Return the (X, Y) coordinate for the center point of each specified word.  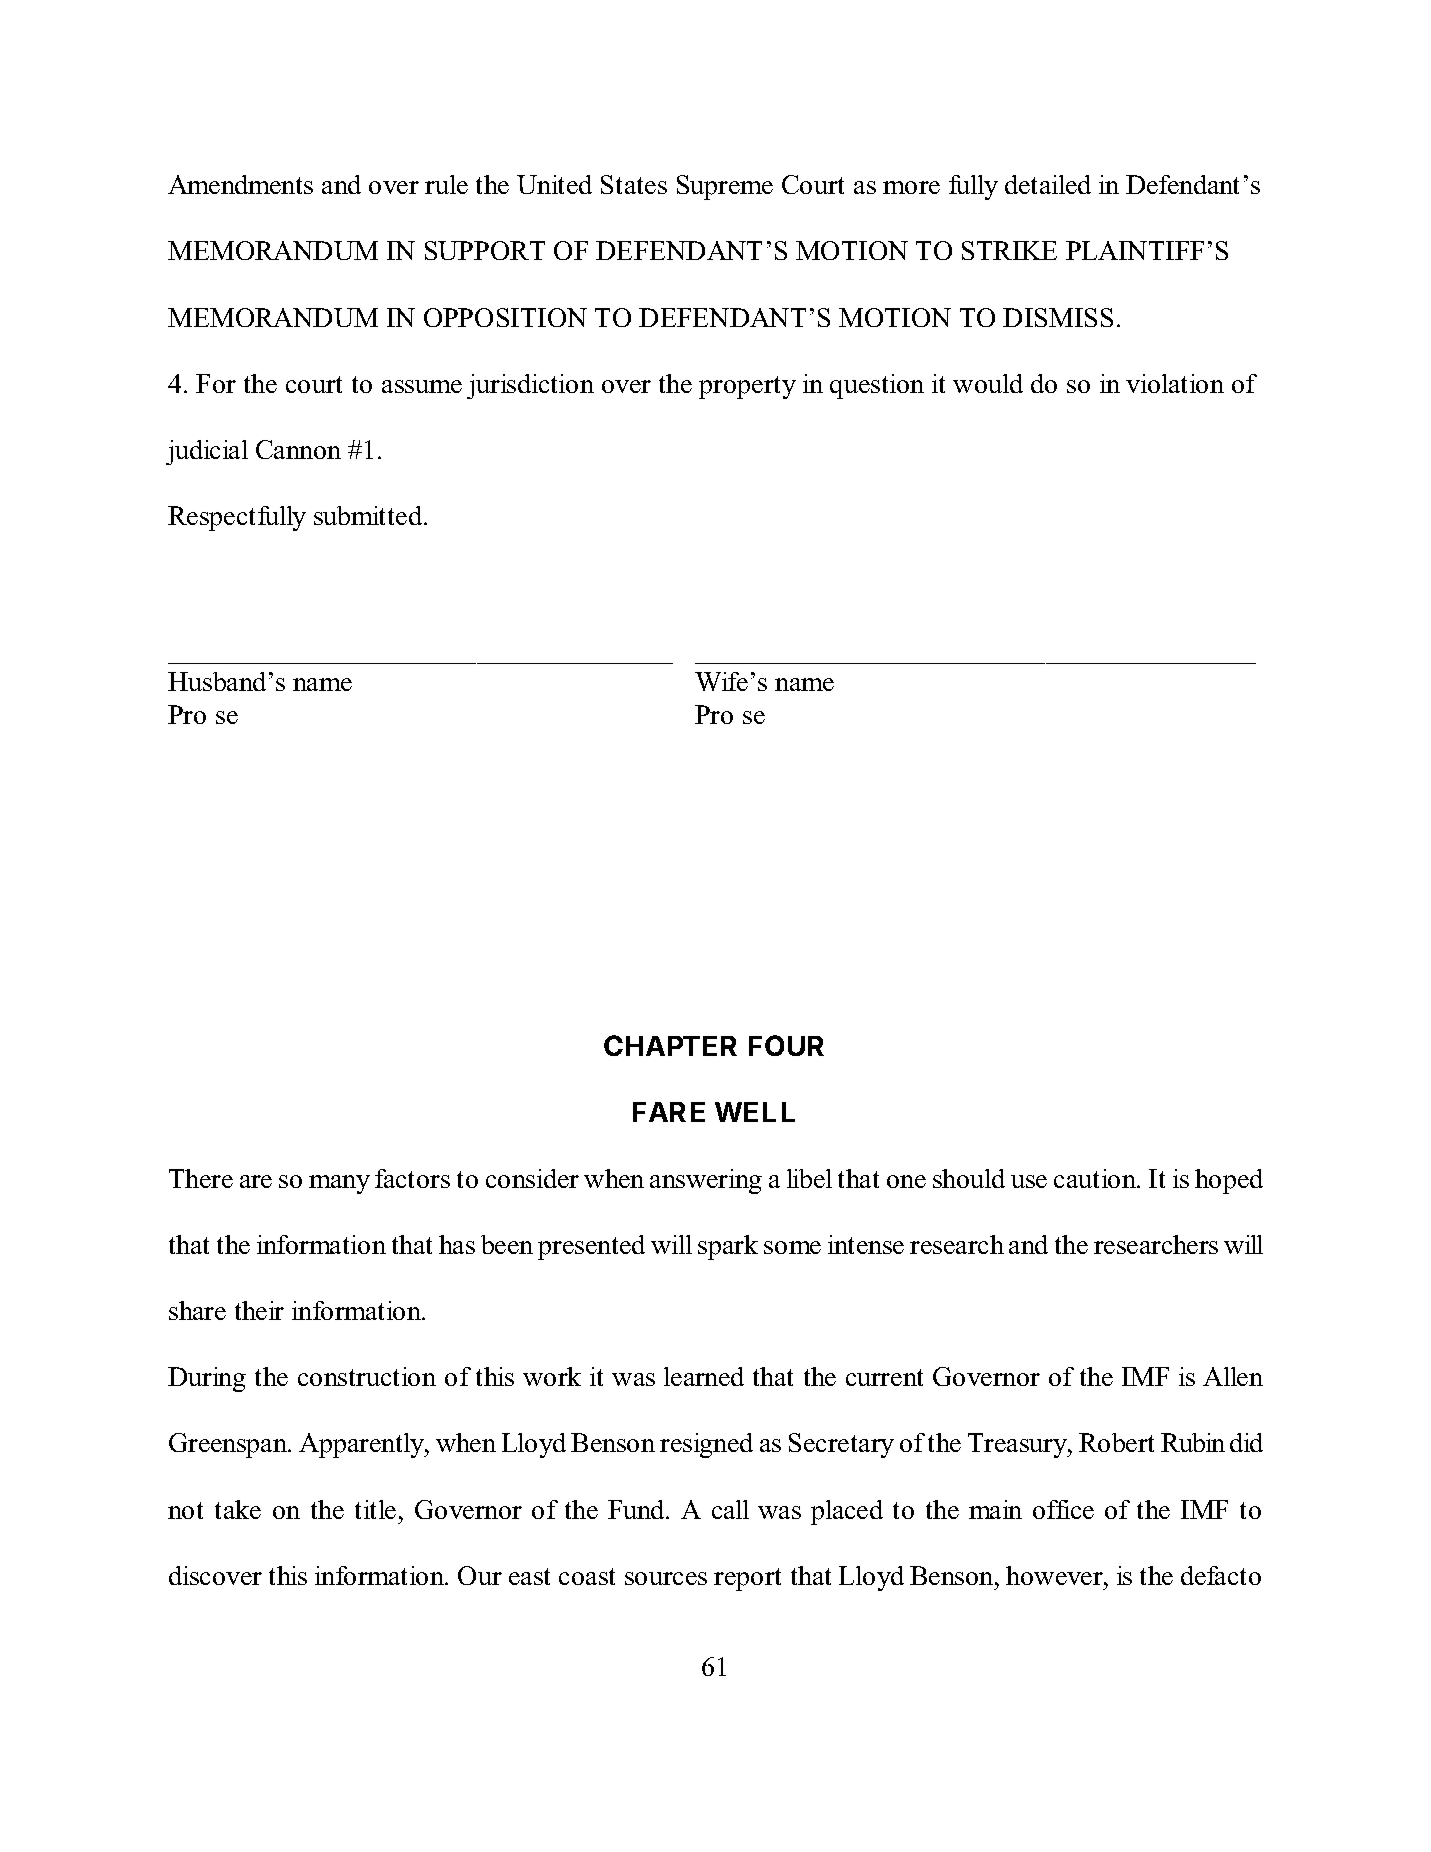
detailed (1048, 184)
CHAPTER (670, 1045)
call (730, 1509)
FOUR (786, 1045)
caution (1096, 1178)
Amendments (240, 184)
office (1063, 1509)
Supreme (725, 187)
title (375, 1509)
